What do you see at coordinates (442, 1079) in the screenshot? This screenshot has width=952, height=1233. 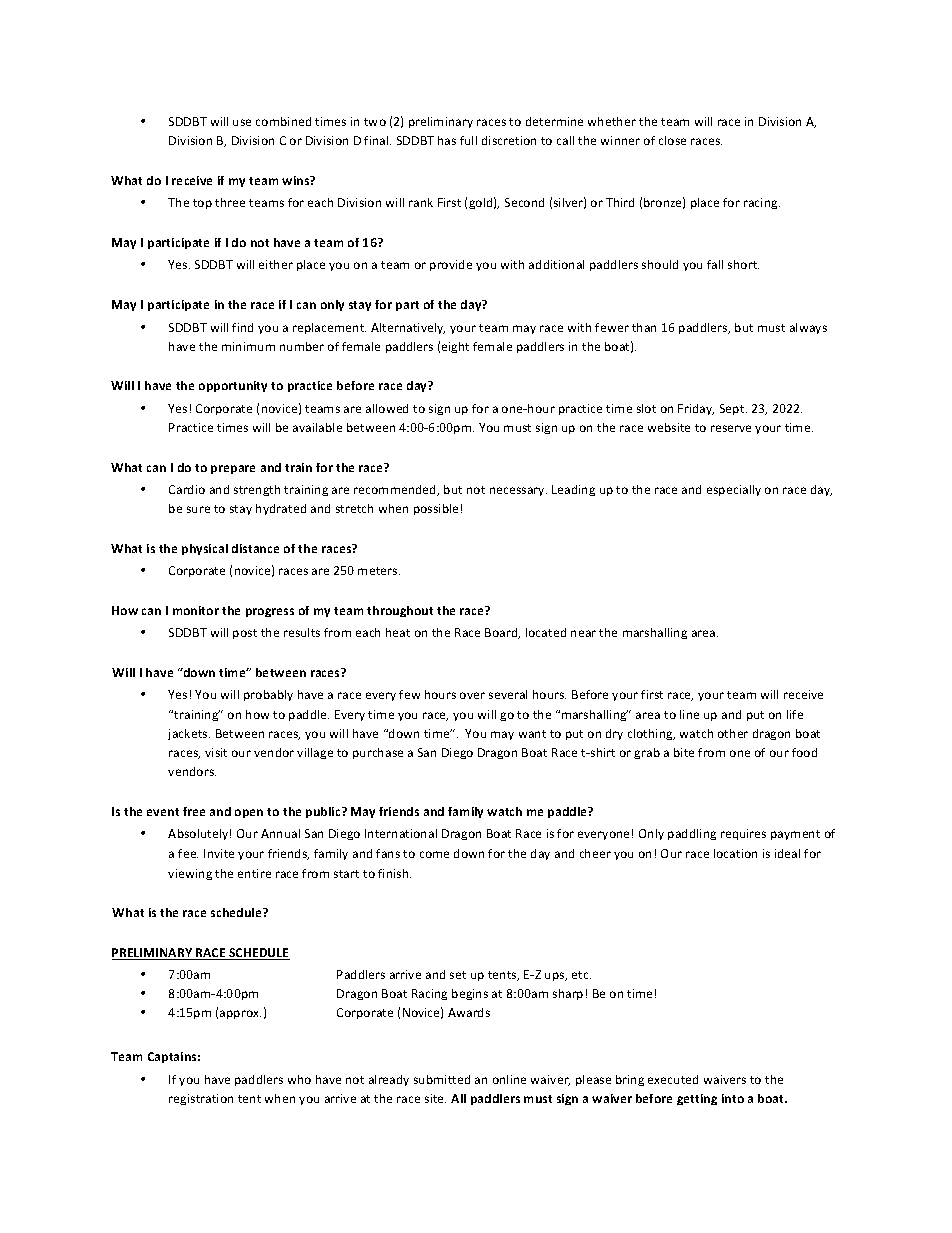 I see `submitted` at bounding box center [442, 1079].
